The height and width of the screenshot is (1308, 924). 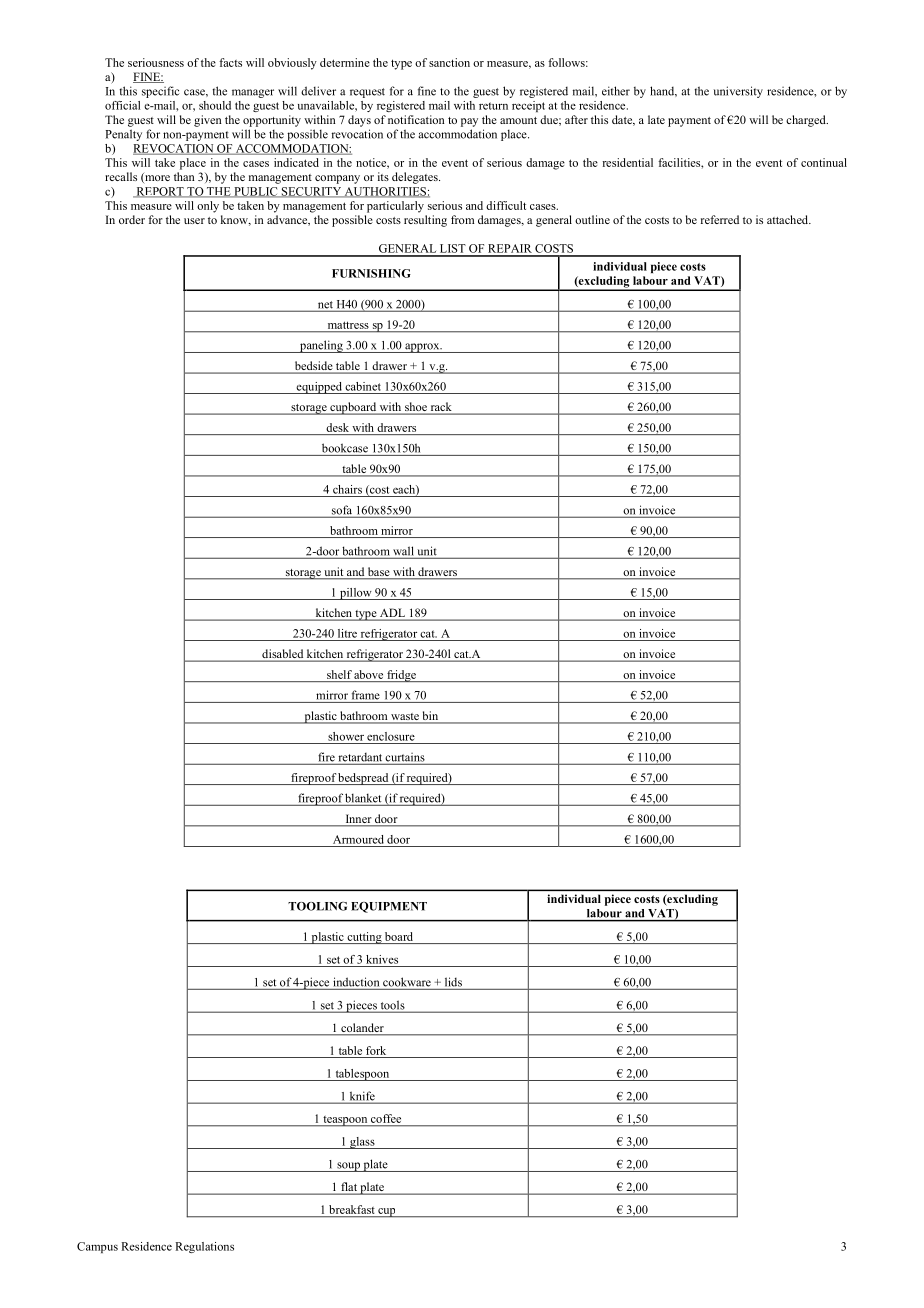 What do you see at coordinates (405, 718) in the screenshot?
I see `waste` at bounding box center [405, 718].
